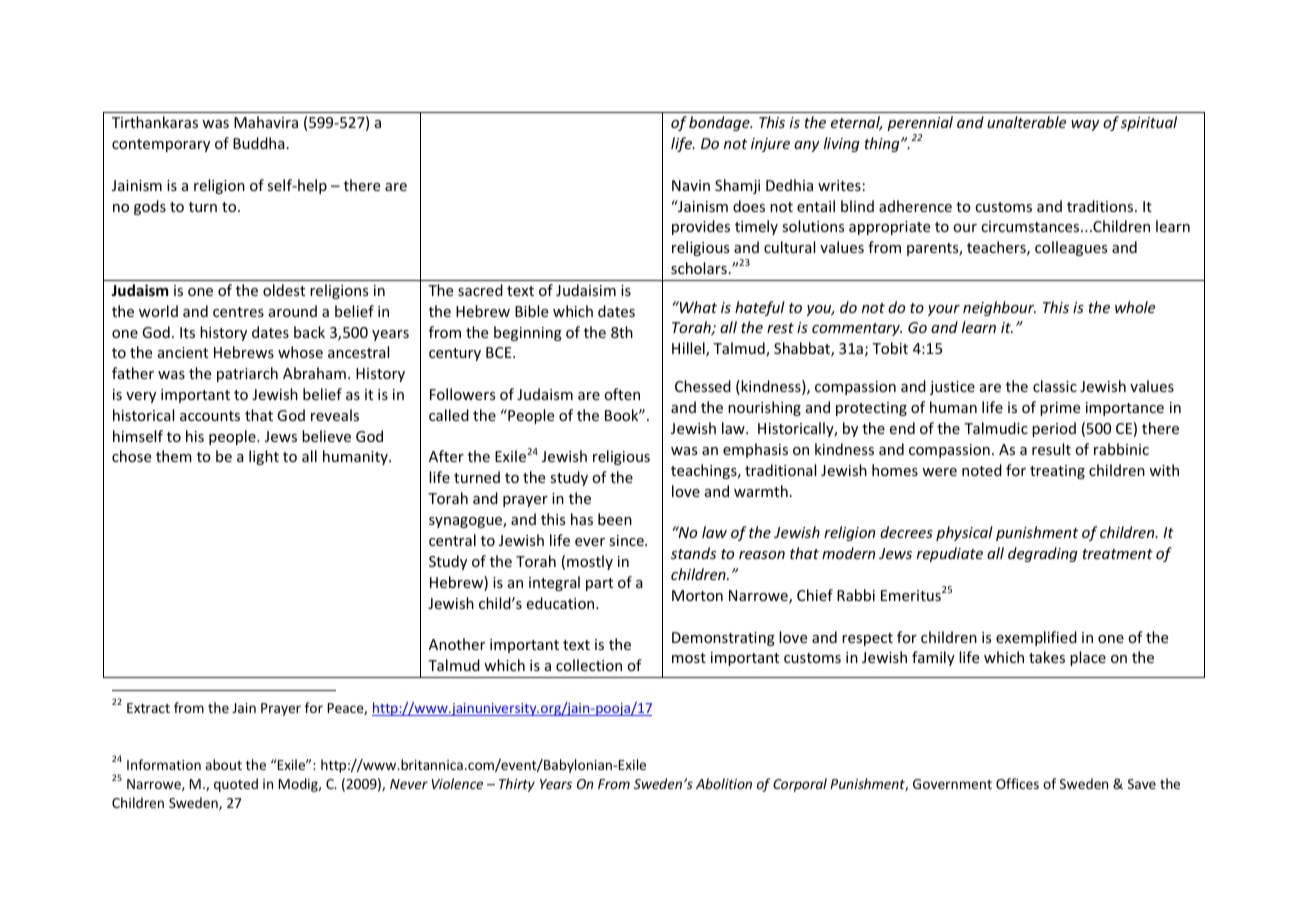 This screenshot has height=924, width=1308. Describe the element at coordinates (264, 457) in the screenshot. I see `light` at that location.
